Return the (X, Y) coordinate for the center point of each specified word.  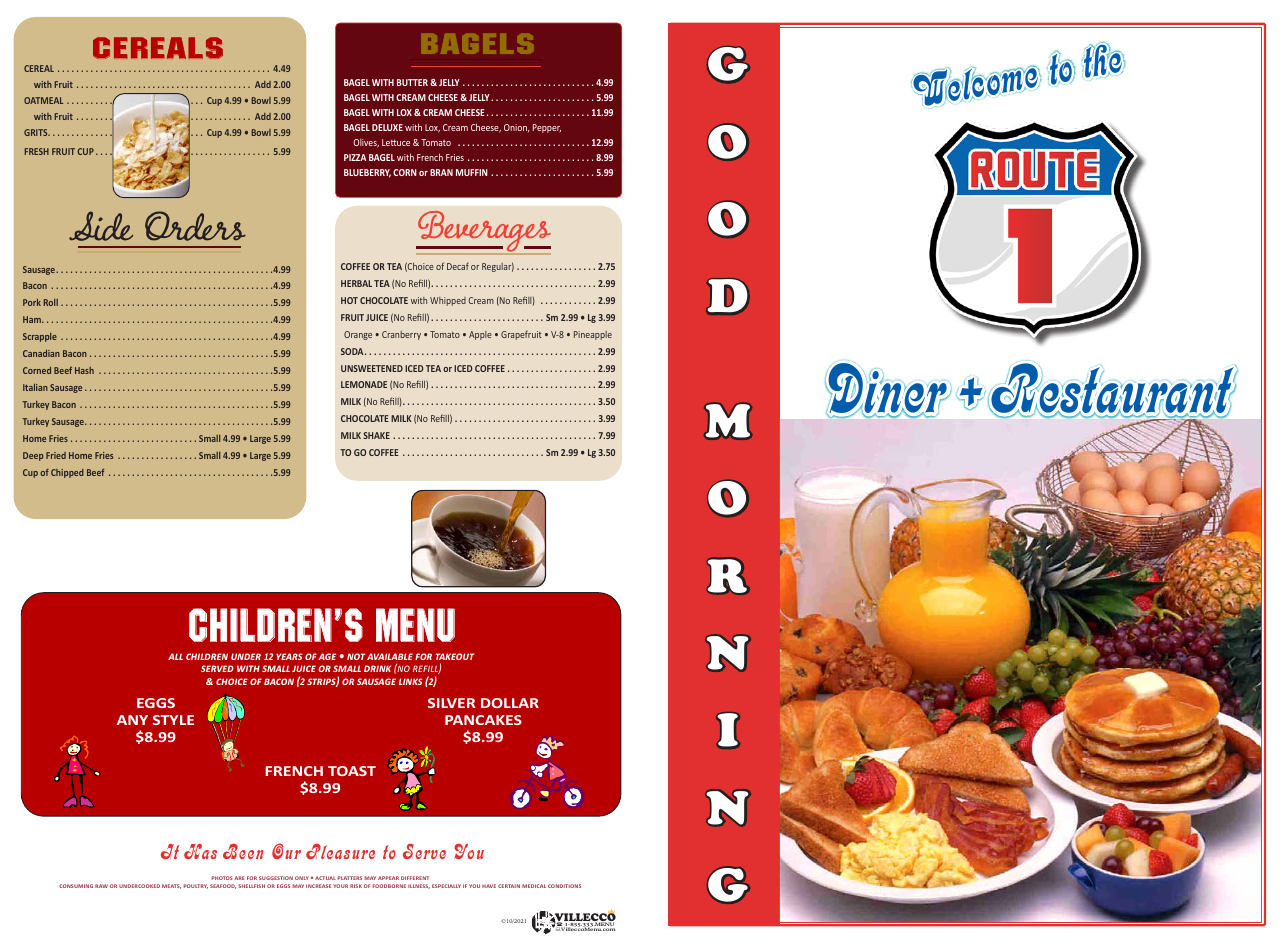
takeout (454, 656)
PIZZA (355, 157)
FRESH (37, 151)
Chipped (67, 473)
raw (101, 886)
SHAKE (376, 435)
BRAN (441, 172)
